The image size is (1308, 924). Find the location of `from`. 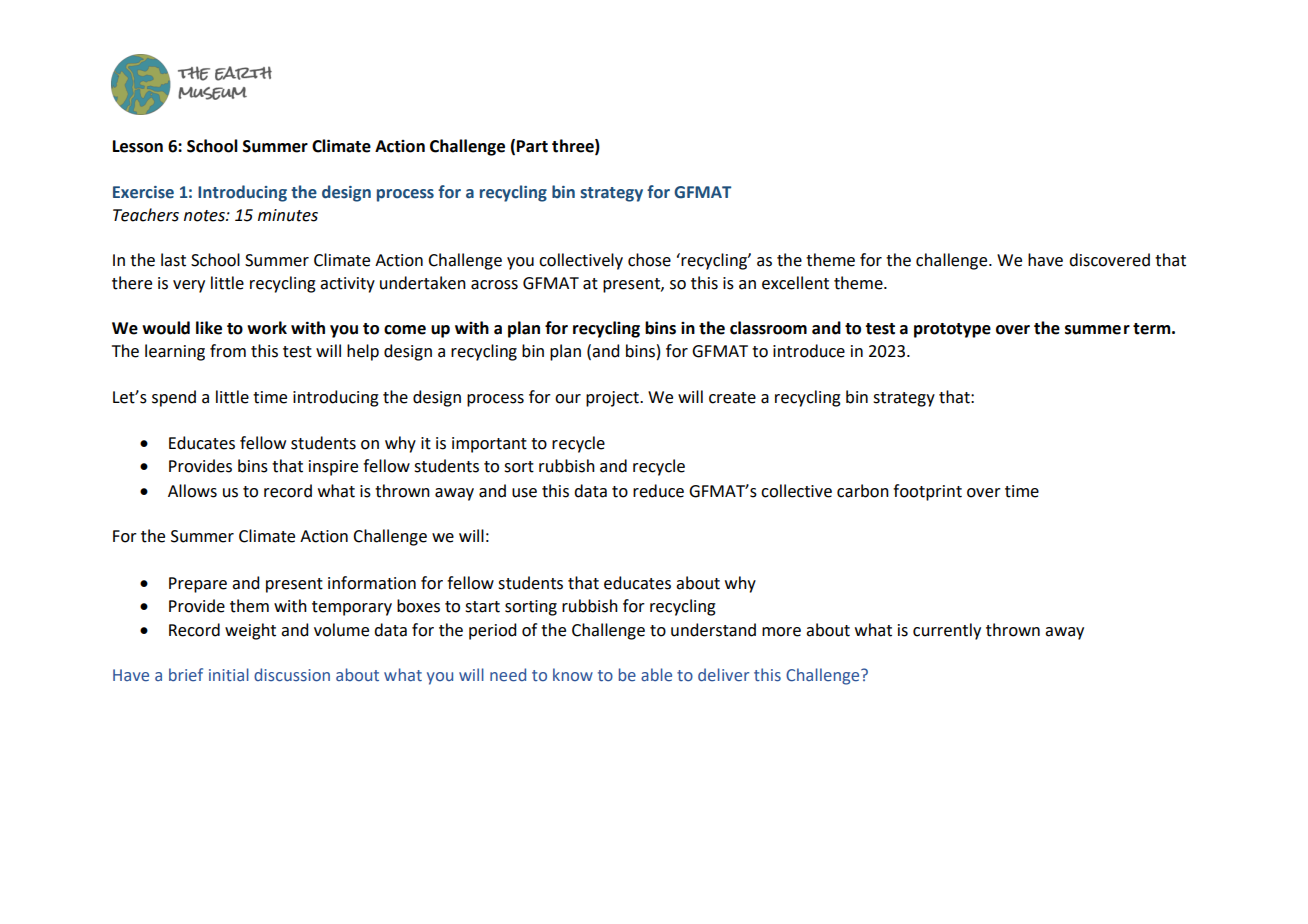

from is located at coordinates (228, 351).
